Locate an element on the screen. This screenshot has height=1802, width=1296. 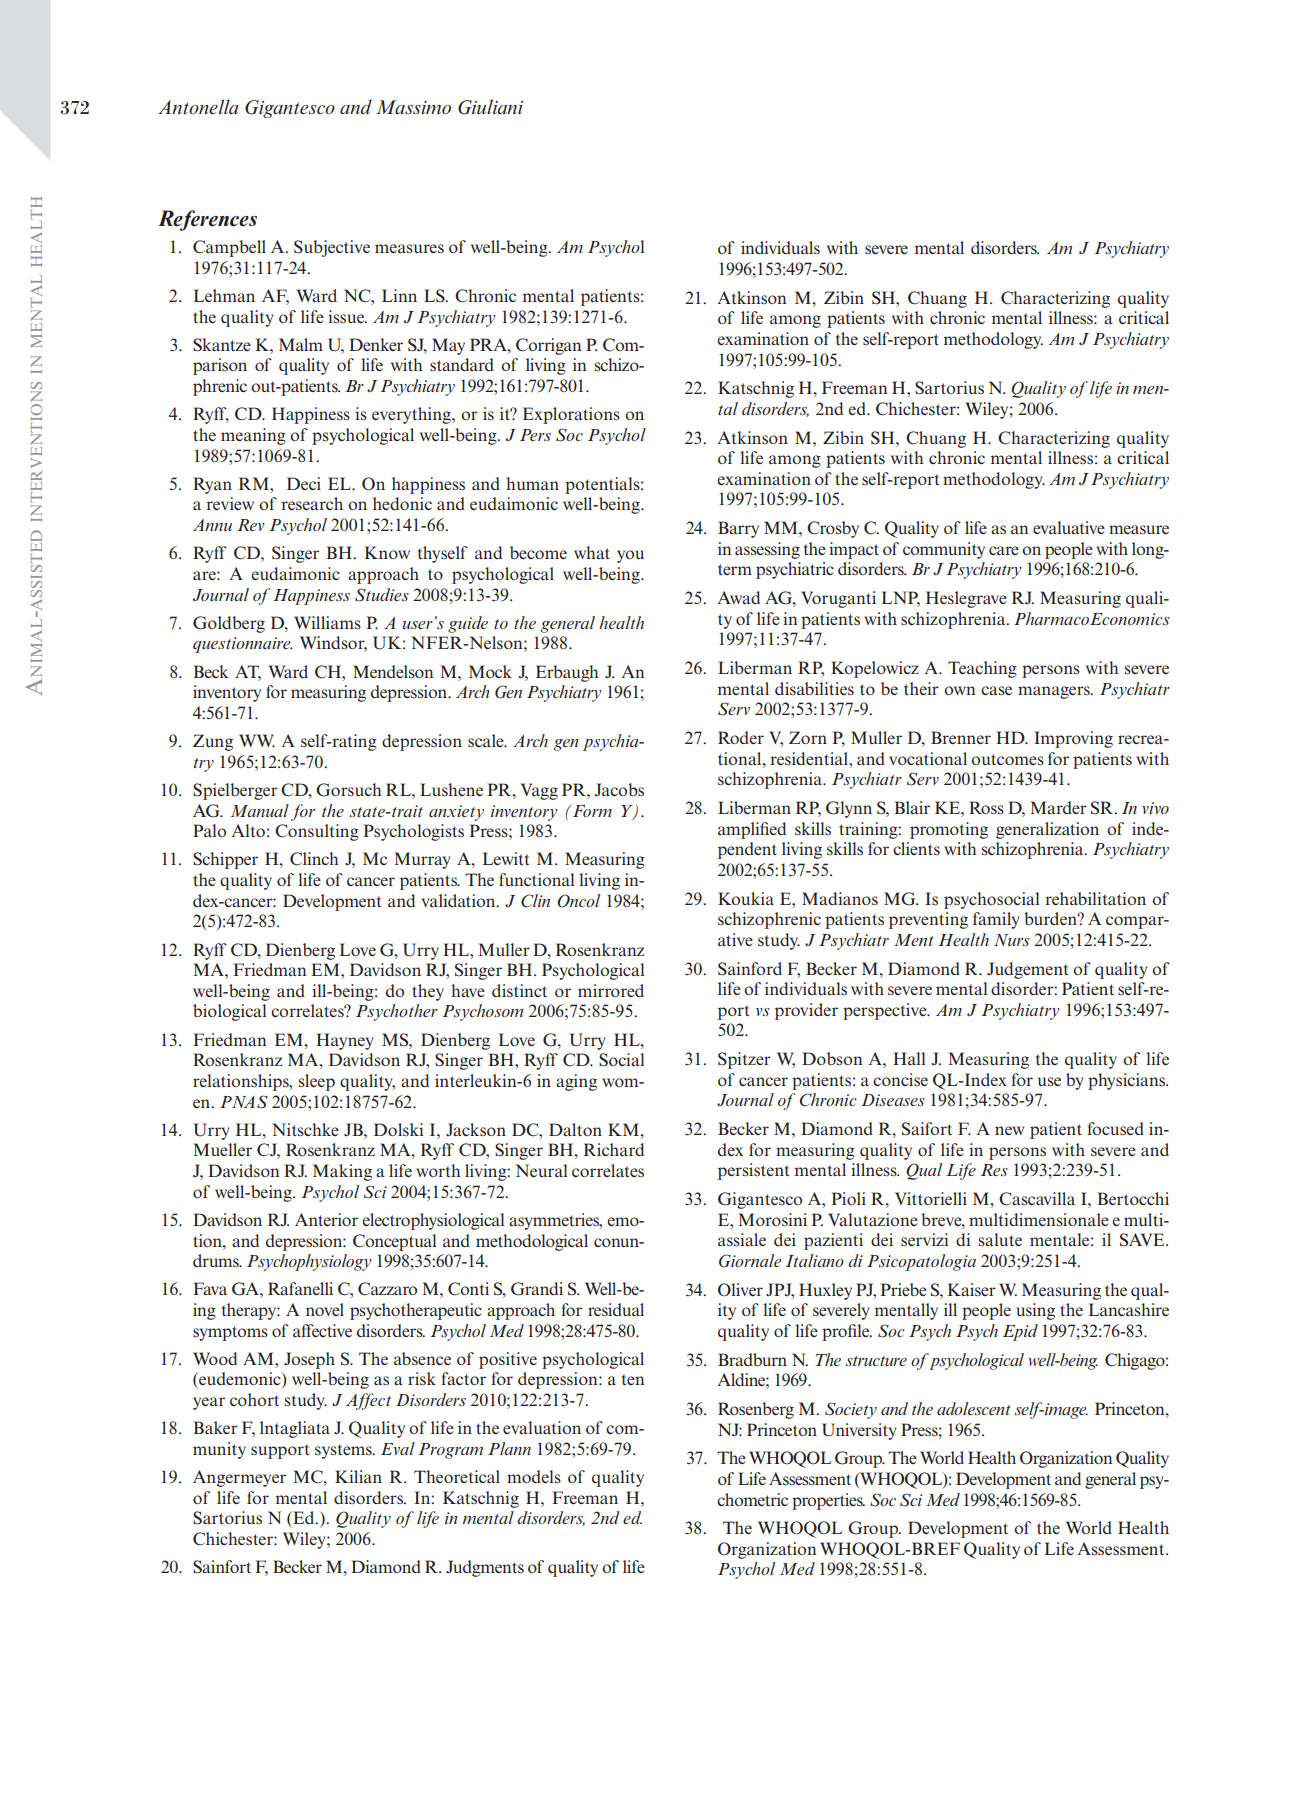
care is located at coordinates (1004, 550).
